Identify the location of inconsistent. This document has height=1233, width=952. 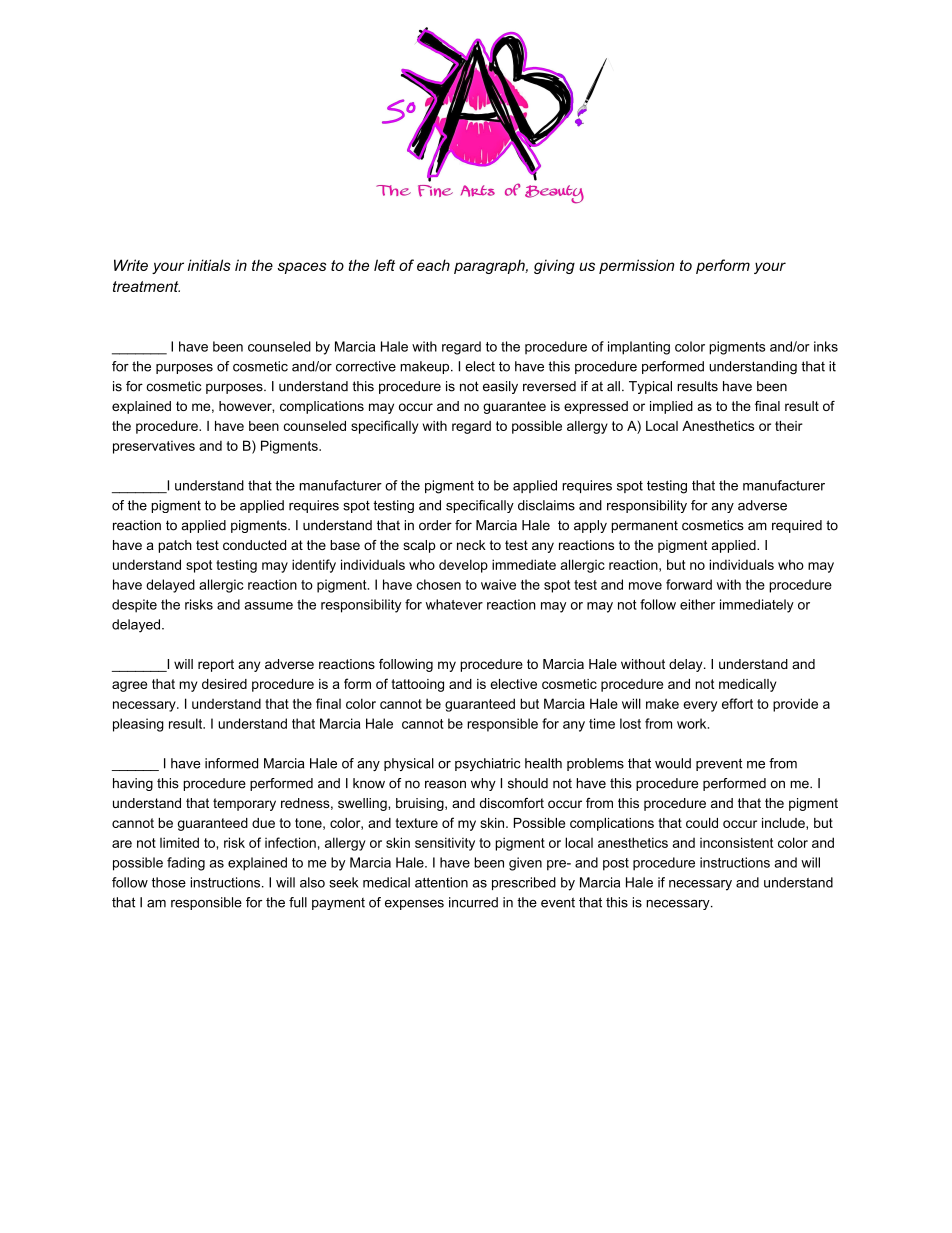
(736, 842).
